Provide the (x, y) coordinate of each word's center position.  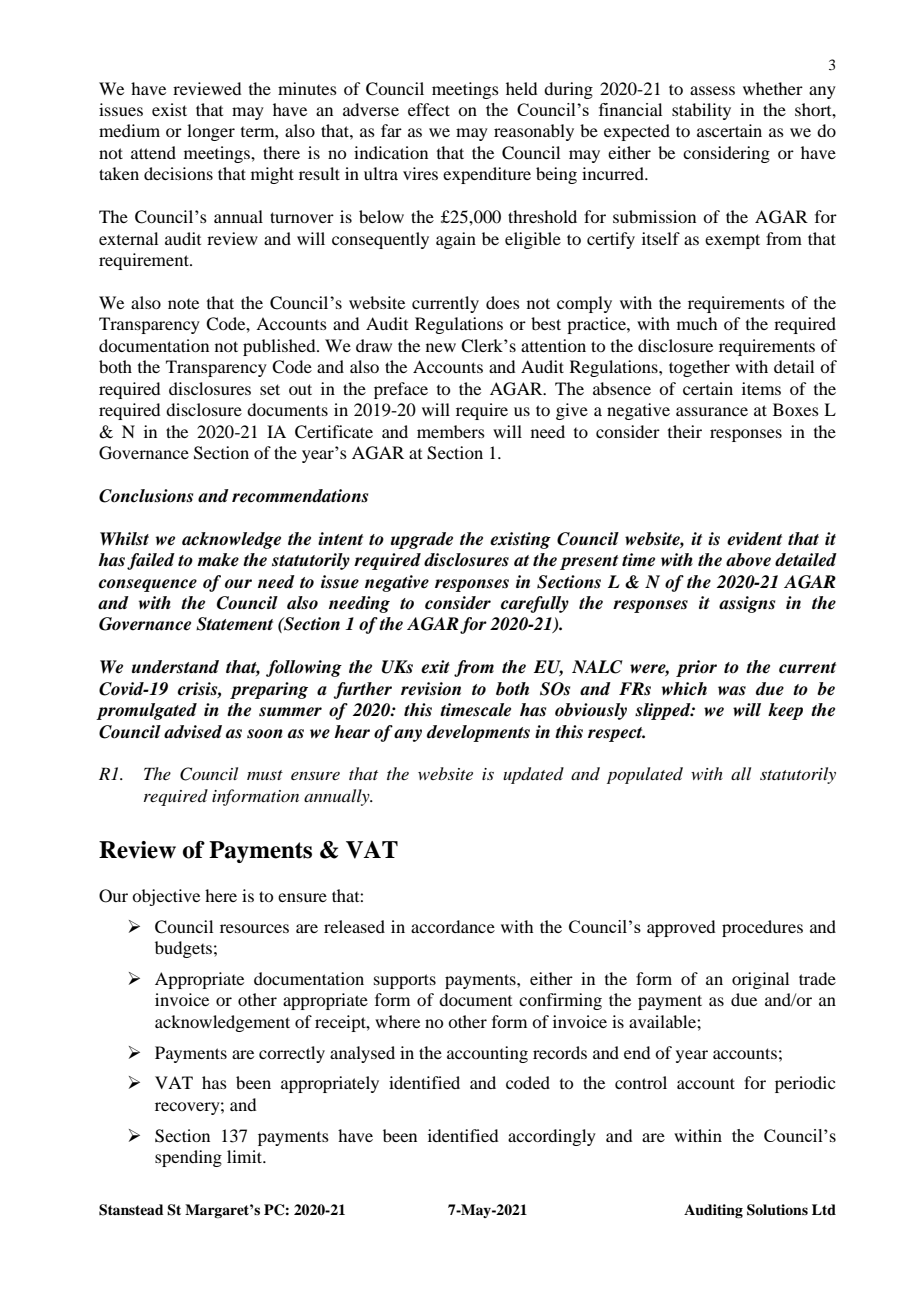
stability (701, 111)
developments (478, 733)
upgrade (422, 540)
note (183, 304)
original (760, 980)
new (441, 347)
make (218, 560)
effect (429, 109)
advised (193, 732)
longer (211, 132)
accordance (453, 926)
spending (188, 1158)
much (697, 323)
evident (754, 539)
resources (254, 928)
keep (785, 711)
